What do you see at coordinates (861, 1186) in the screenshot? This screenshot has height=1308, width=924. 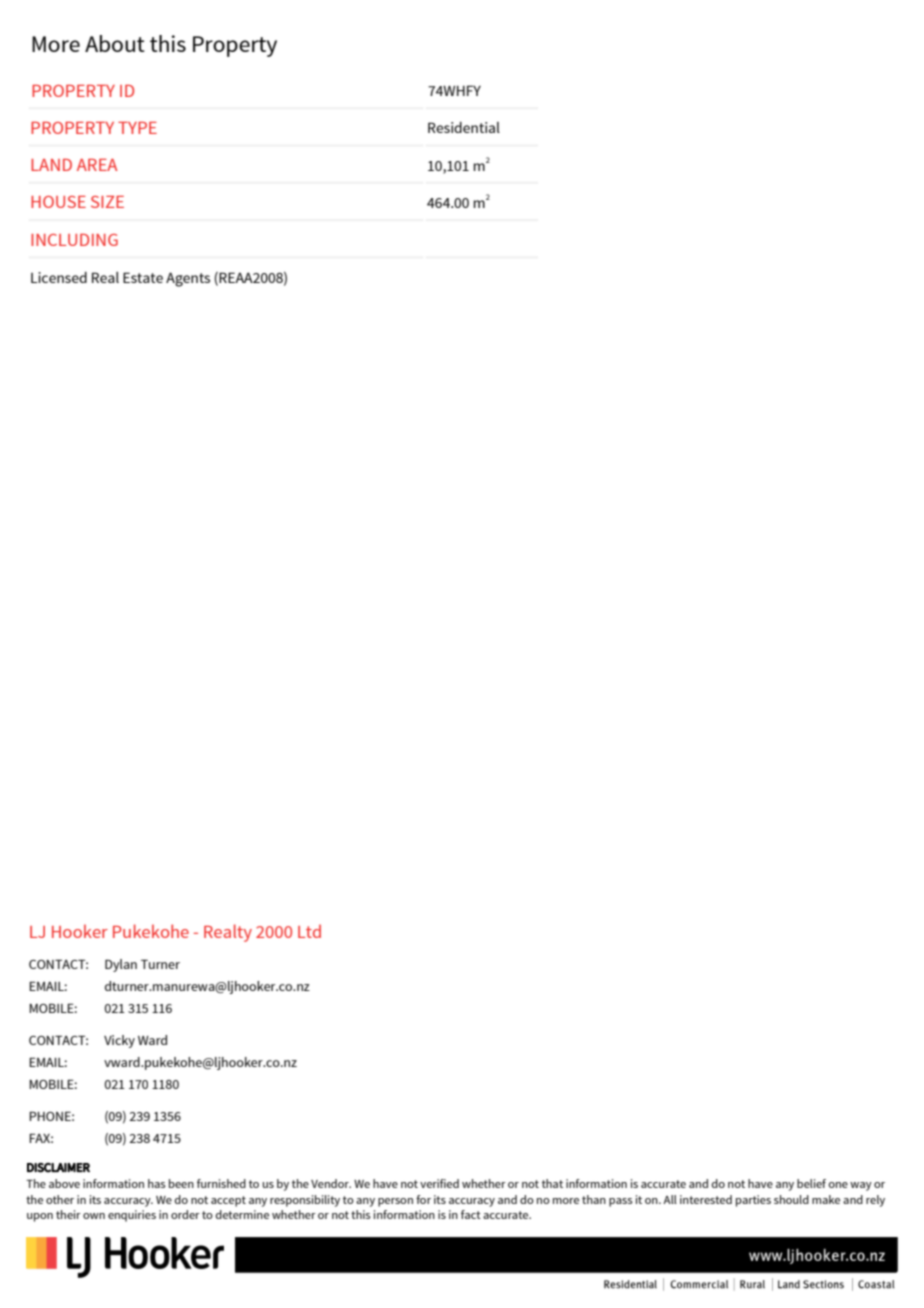 I see `way` at bounding box center [861, 1186].
